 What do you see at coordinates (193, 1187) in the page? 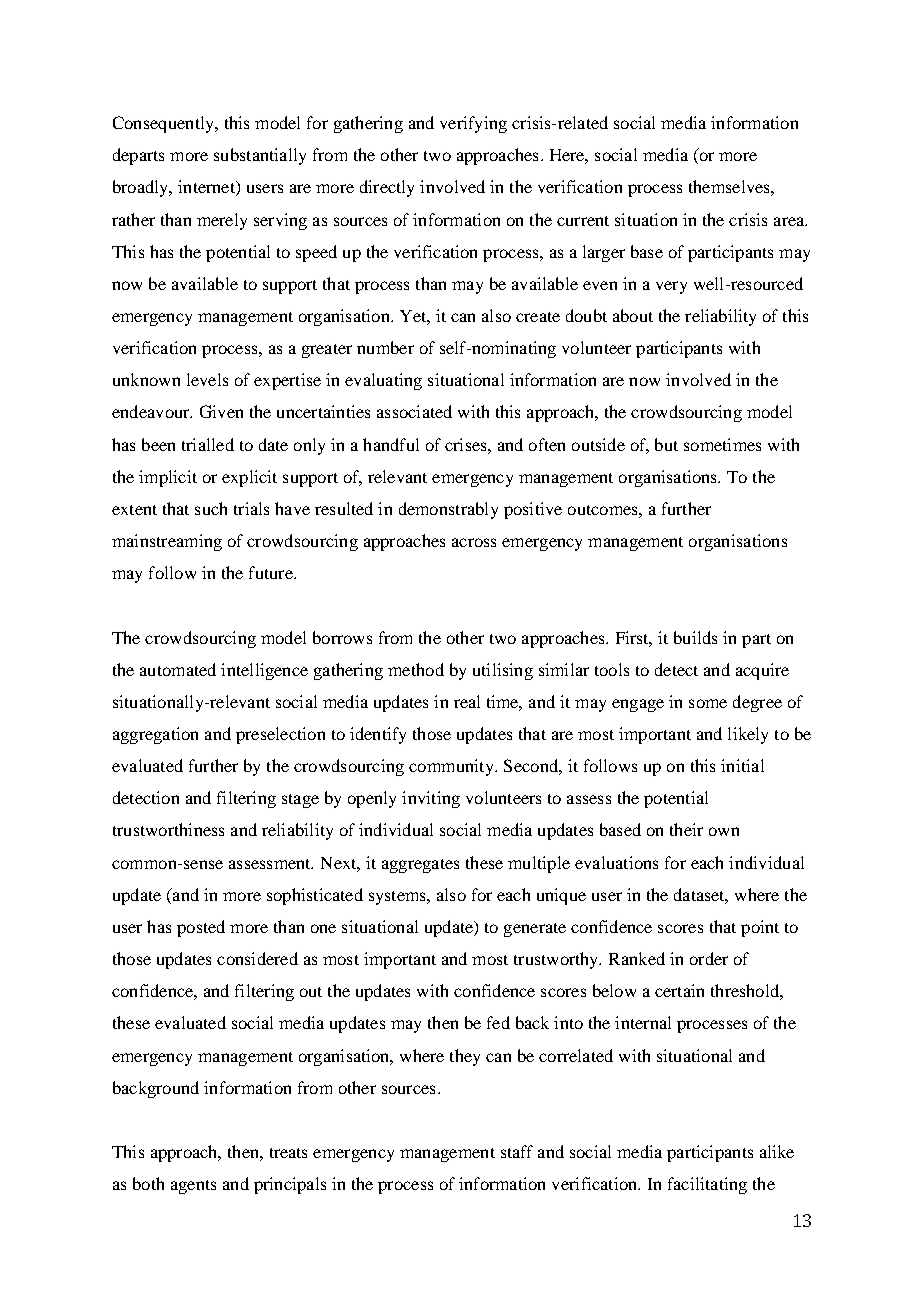
I see `agents` at bounding box center [193, 1187].
